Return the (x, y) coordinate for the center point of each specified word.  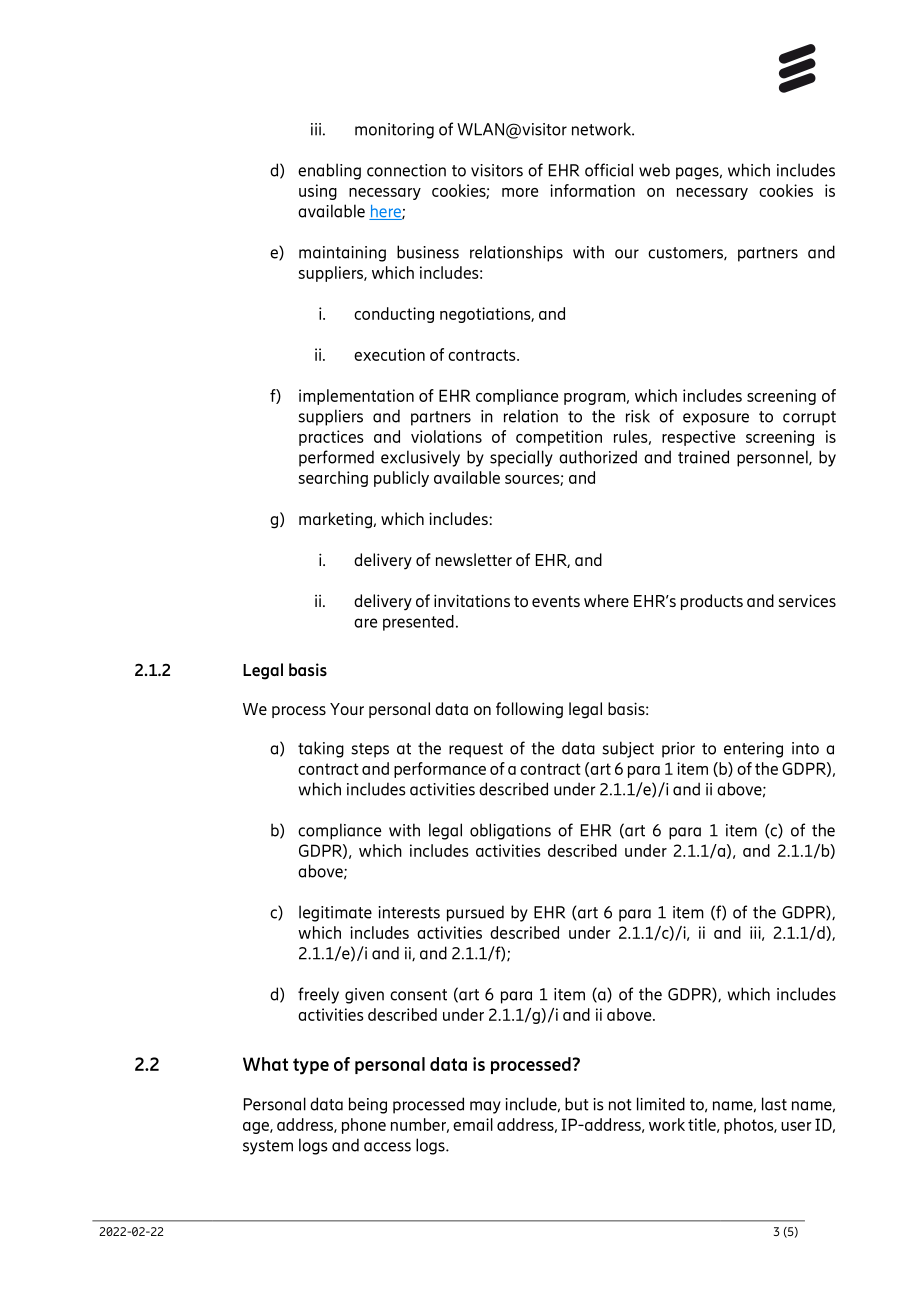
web (654, 170)
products (712, 602)
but (577, 1104)
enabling (329, 171)
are (365, 623)
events (556, 601)
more (520, 192)
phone (364, 1126)
